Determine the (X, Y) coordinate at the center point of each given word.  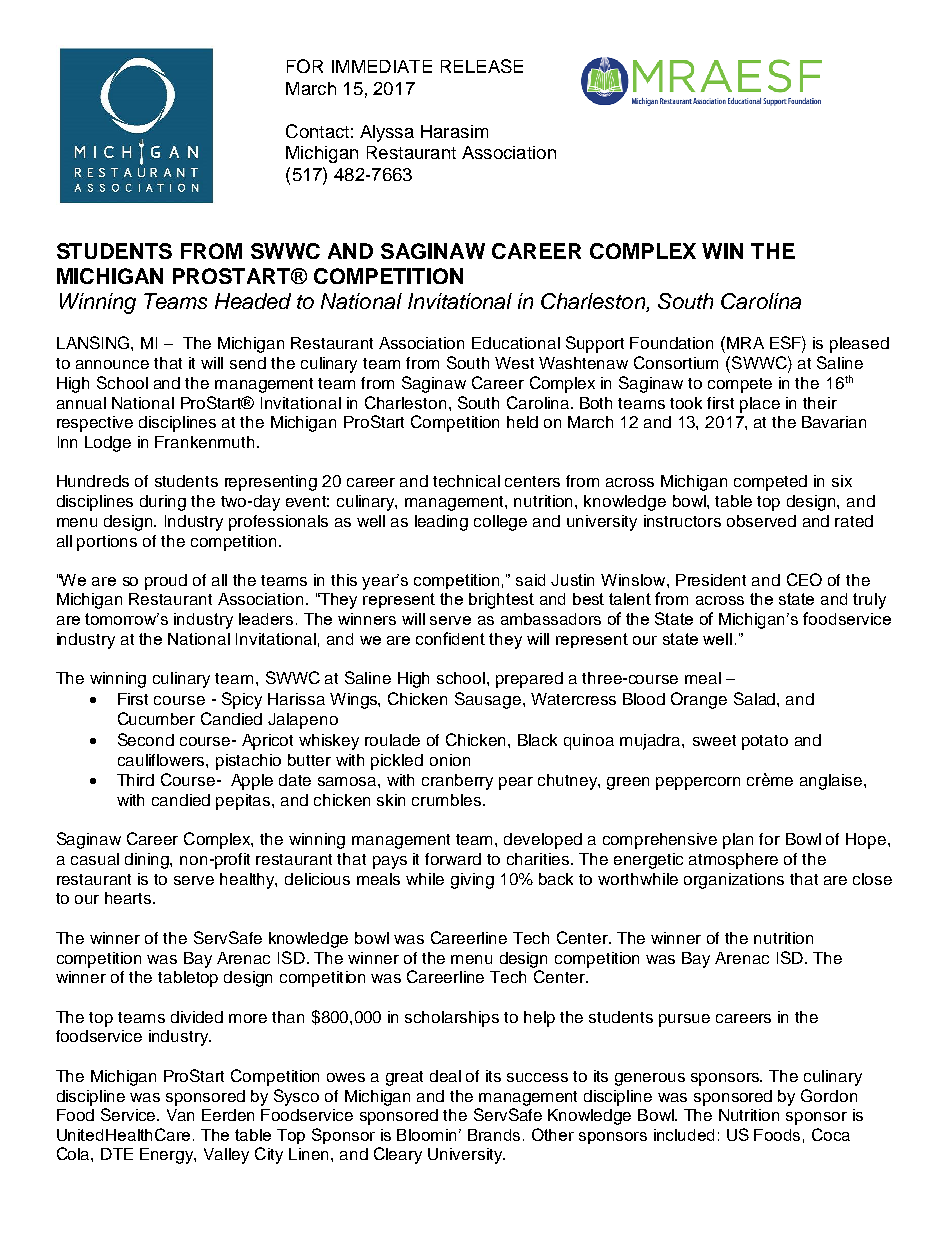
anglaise (832, 782)
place (760, 405)
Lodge (108, 444)
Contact (317, 131)
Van (180, 1115)
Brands (496, 1135)
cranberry (457, 782)
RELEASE (482, 66)
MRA (745, 343)
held (522, 422)
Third (135, 780)
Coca (831, 1134)
